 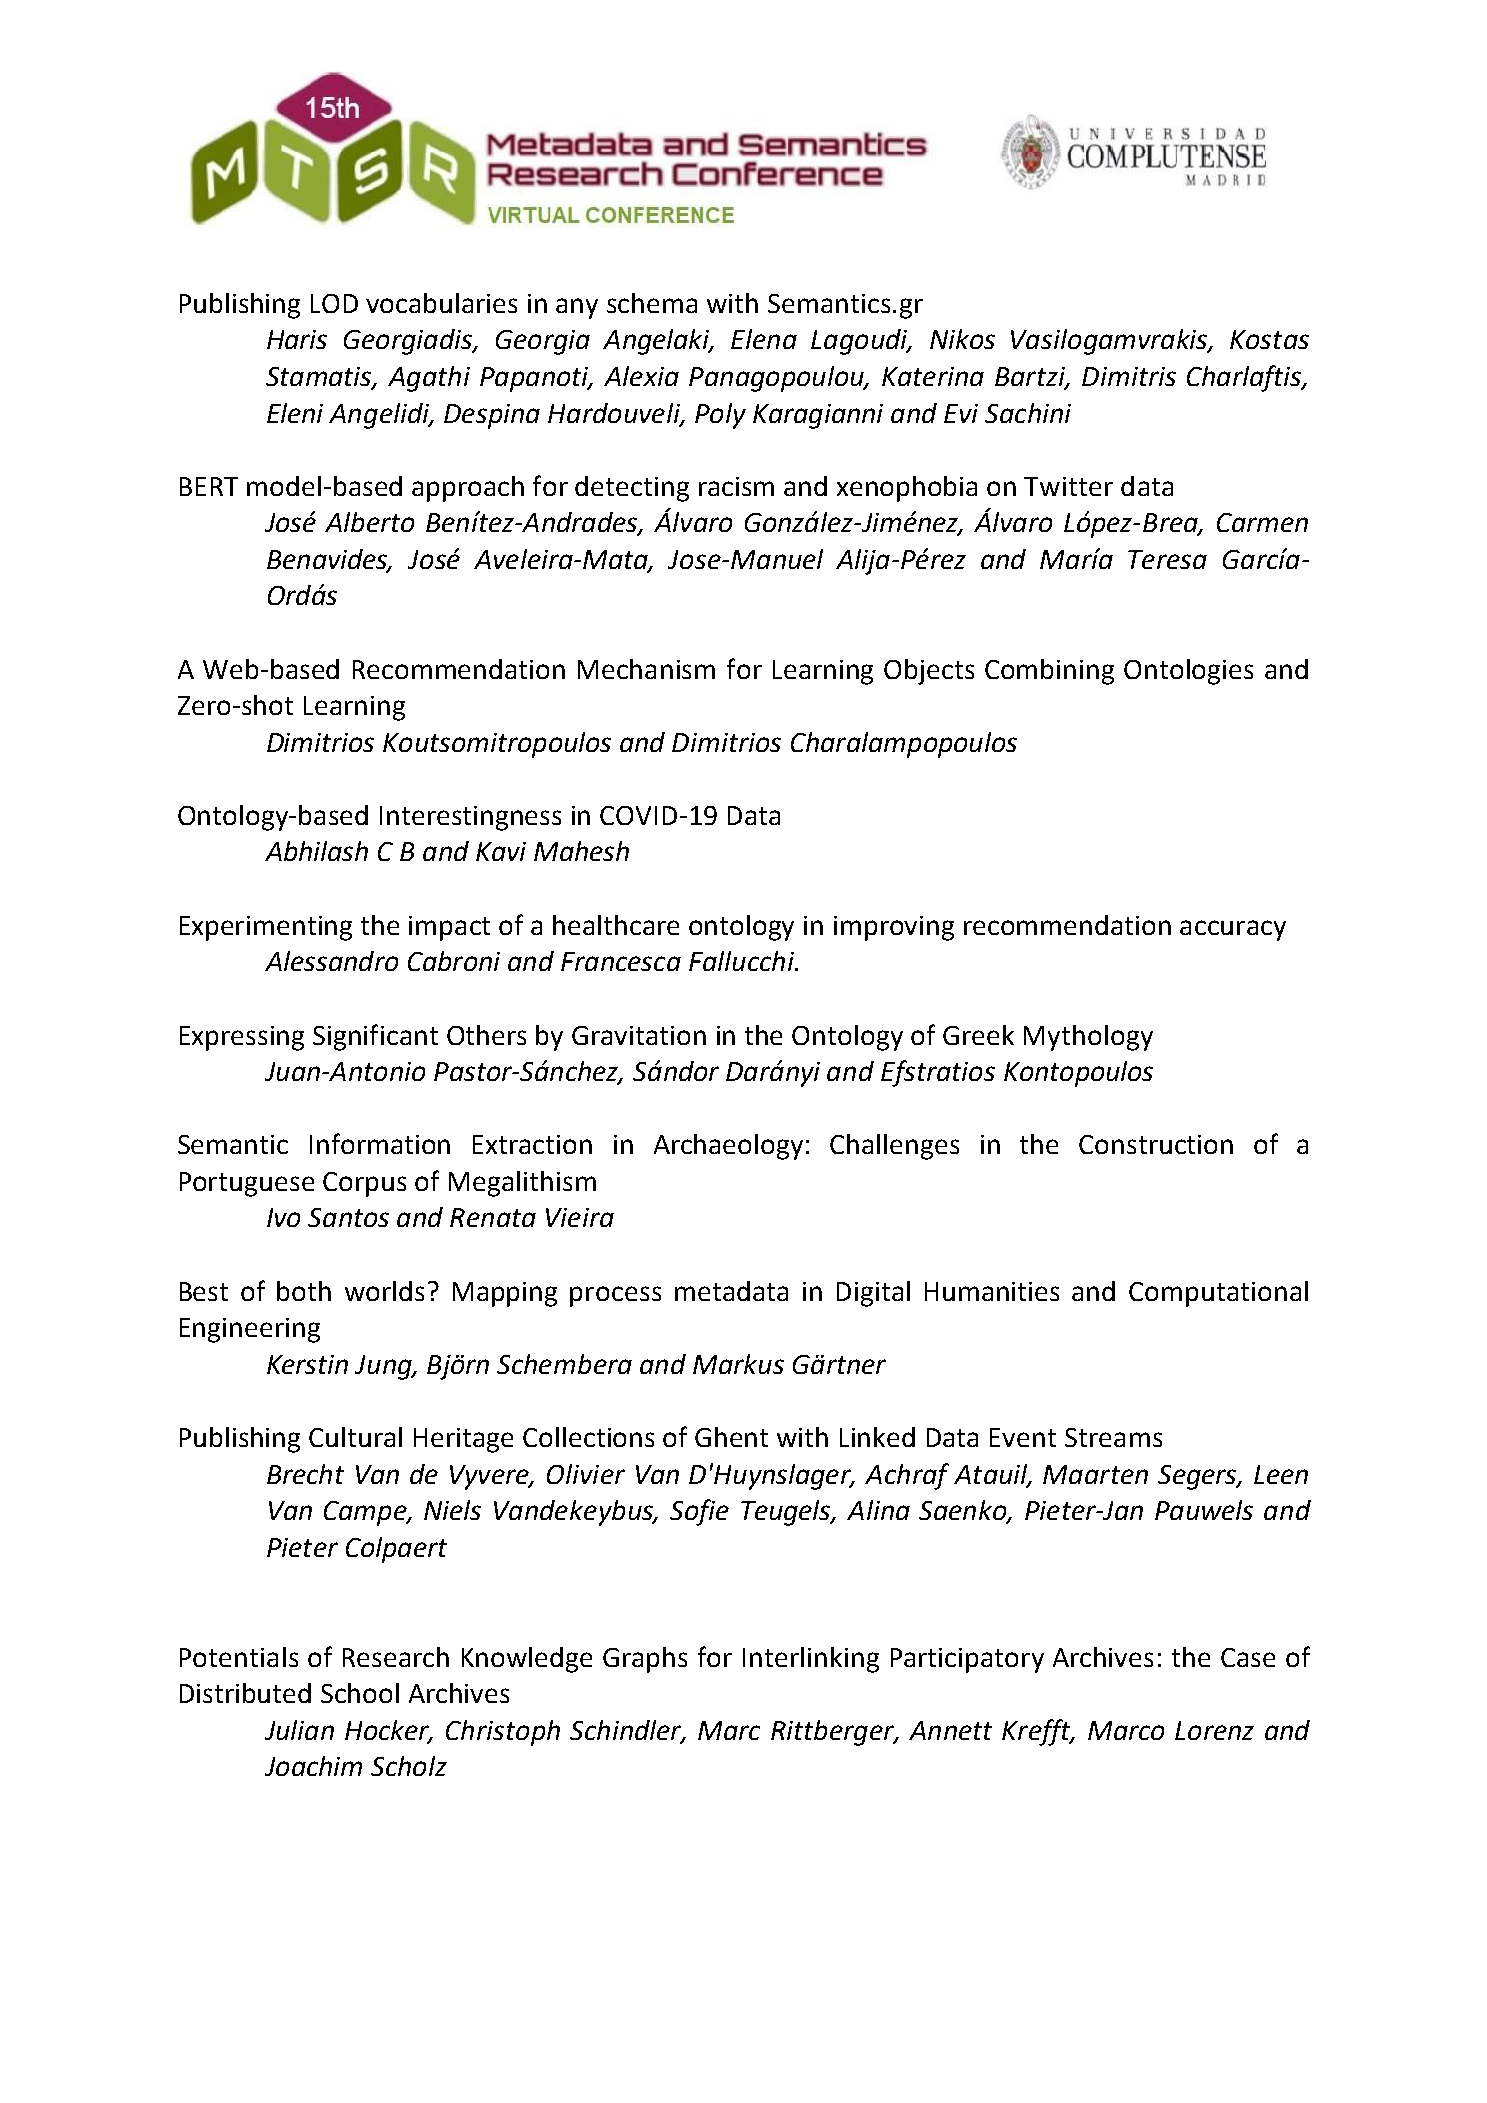 I want to click on LOD, so click(x=334, y=303).
